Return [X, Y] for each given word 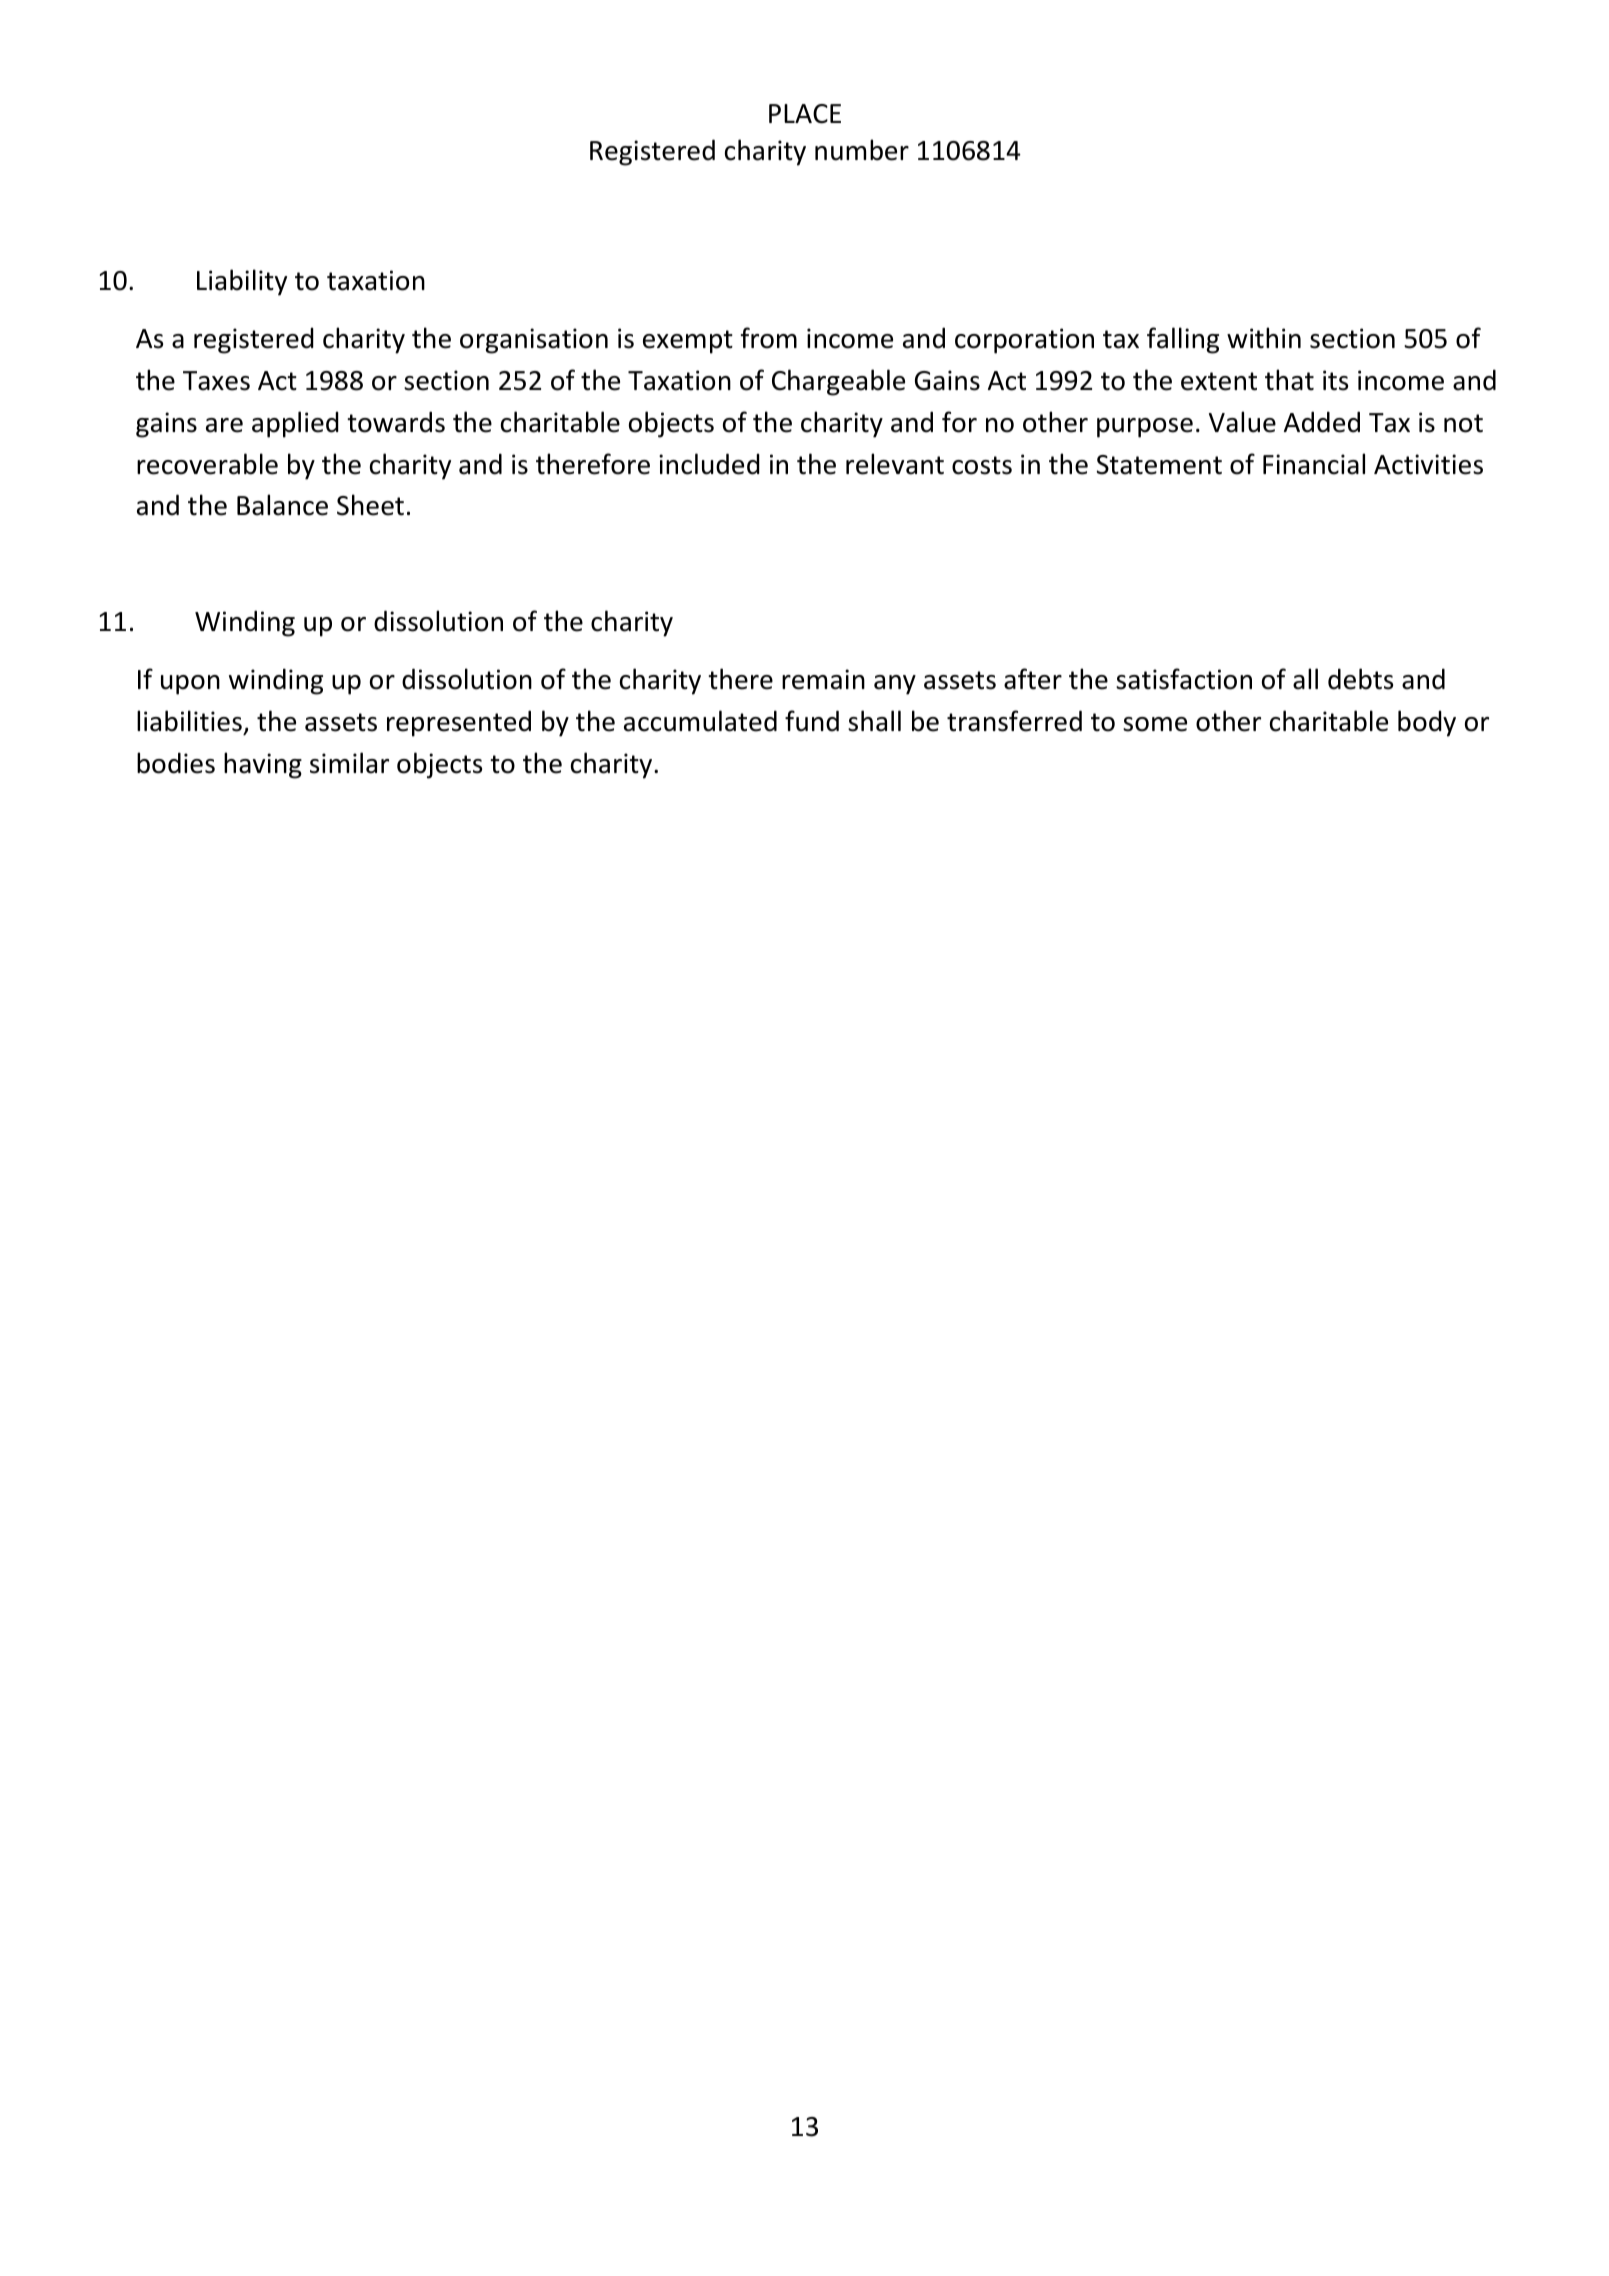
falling [1183, 340]
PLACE [805, 114]
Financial [1314, 464]
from [769, 338]
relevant [895, 464]
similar [349, 763]
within [1264, 338]
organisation [534, 341]
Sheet [370, 505]
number [862, 150]
